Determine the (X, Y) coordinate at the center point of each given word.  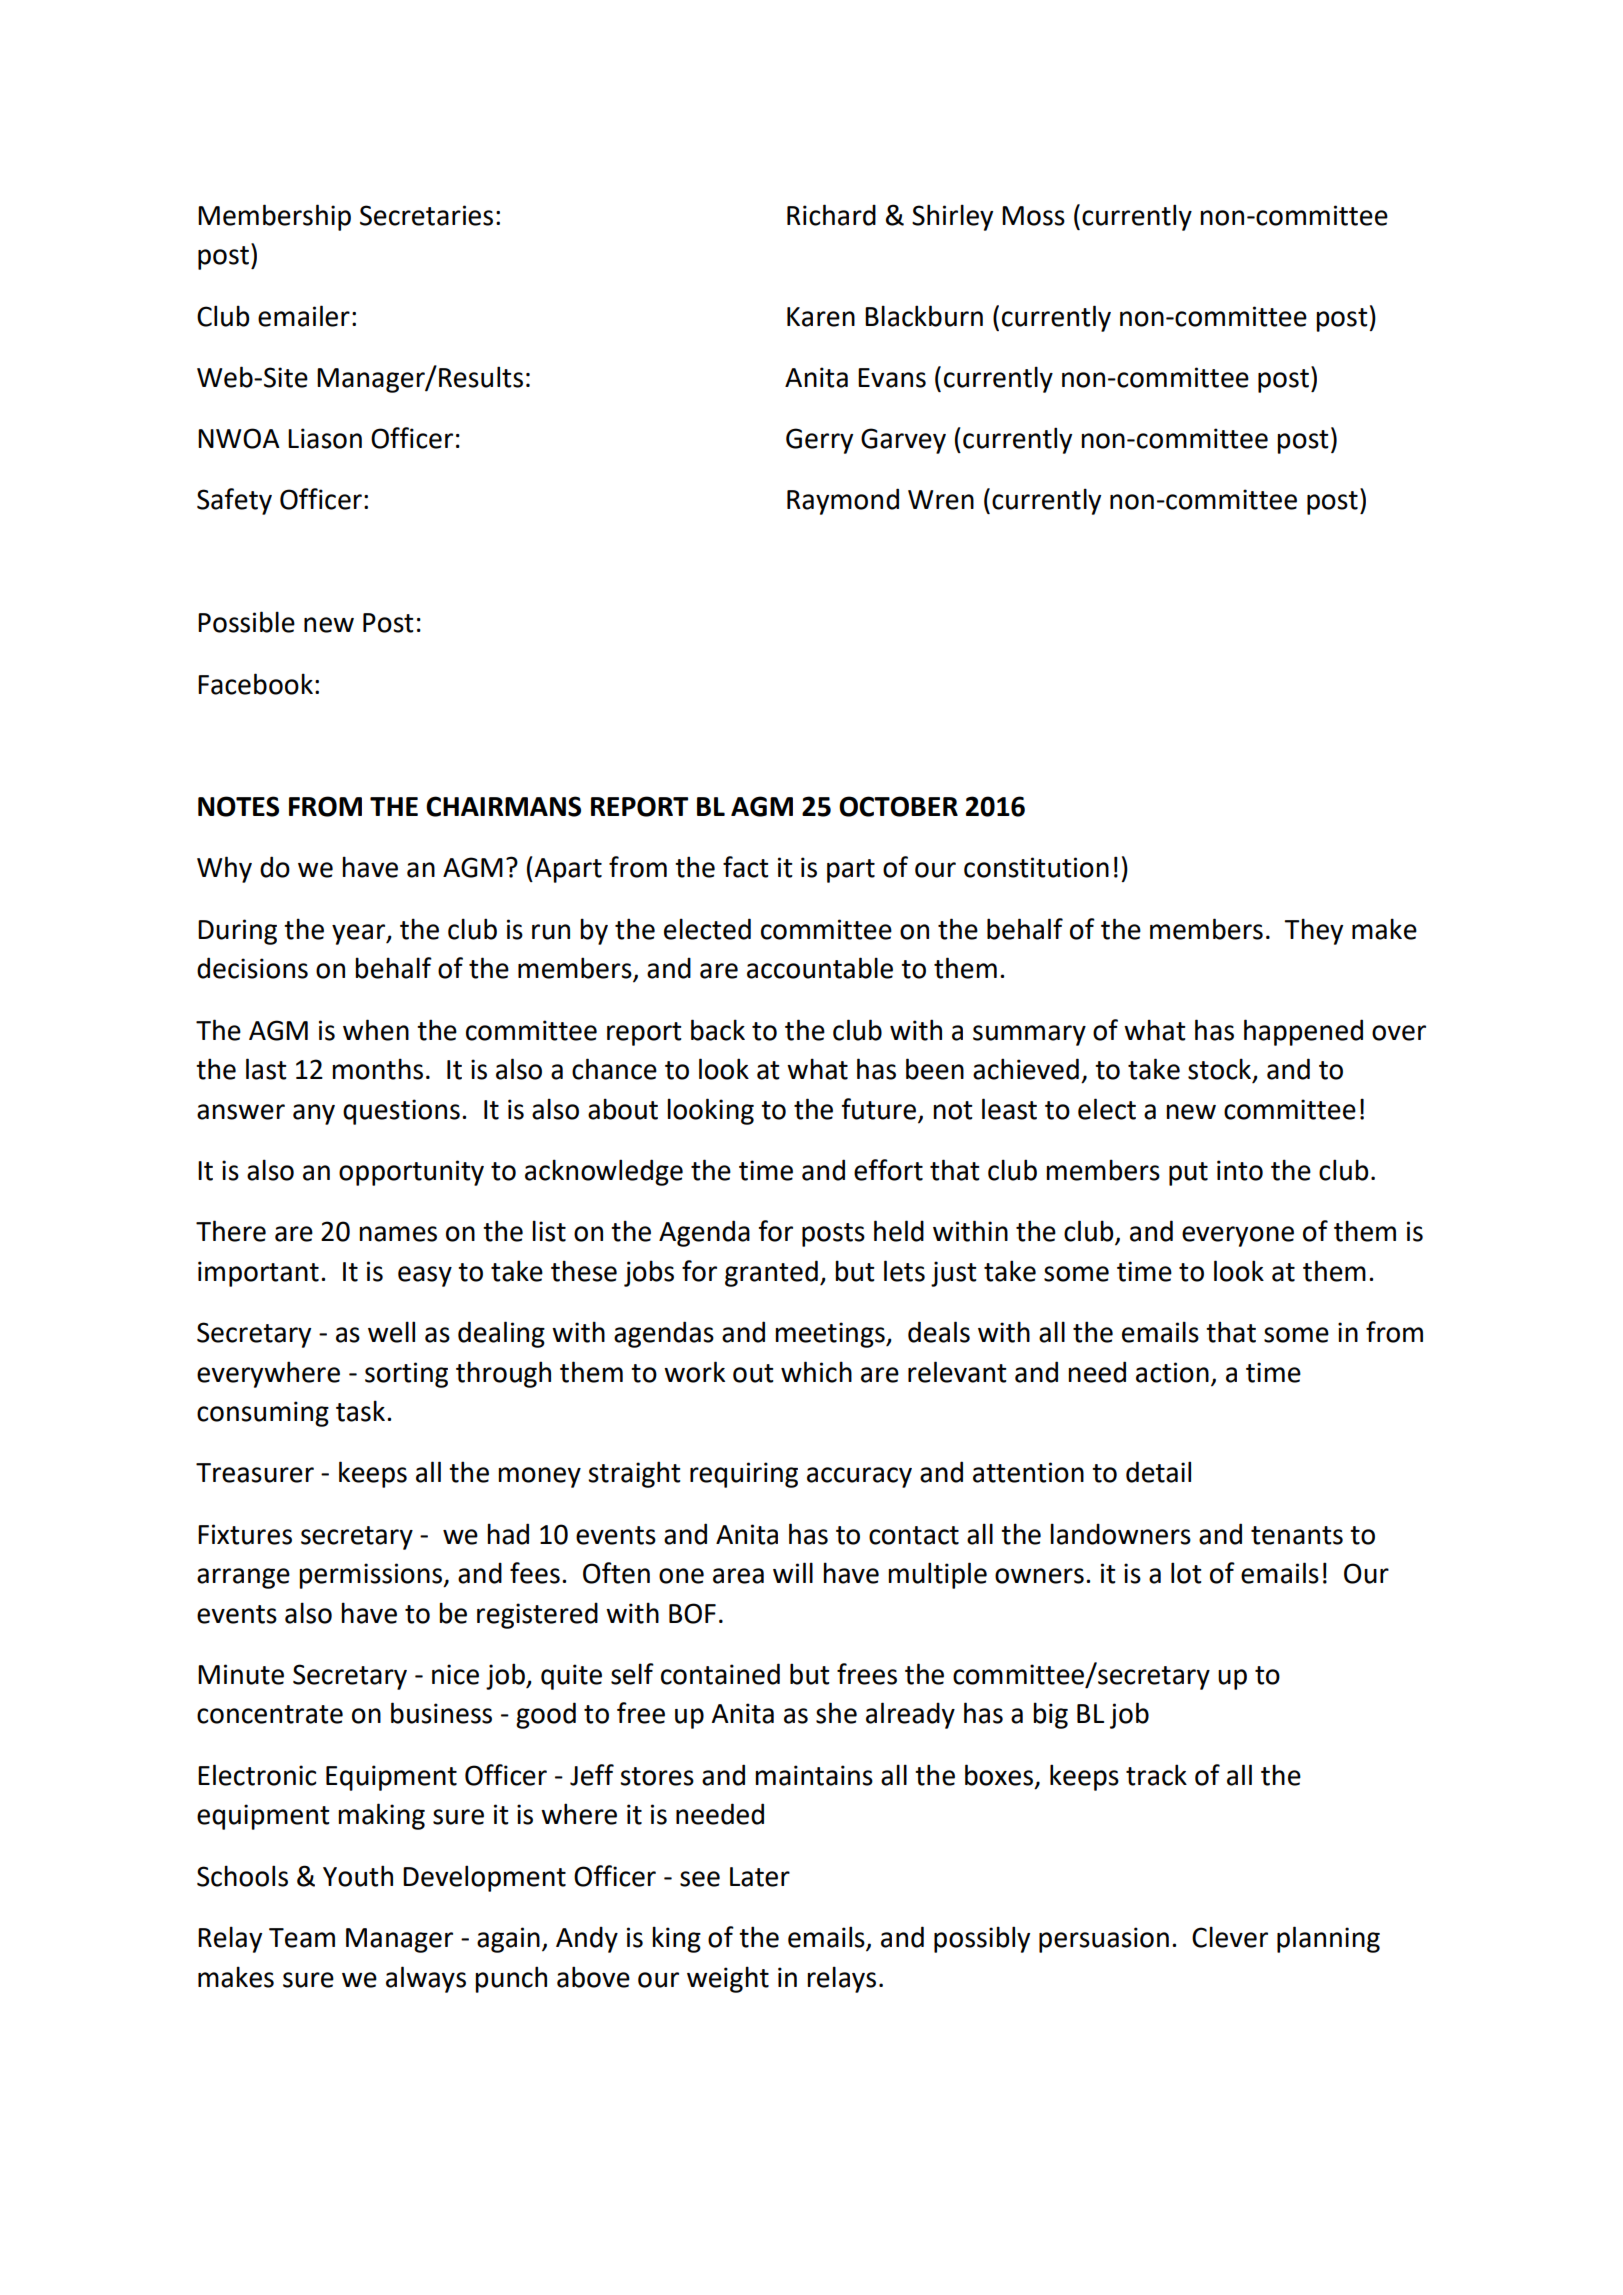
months (377, 1069)
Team (302, 1938)
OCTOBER (898, 806)
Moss (1033, 216)
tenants (1297, 1535)
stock (1221, 1070)
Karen (821, 317)
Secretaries (426, 215)
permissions (372, 1576)
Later (760, 1877)
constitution (1036, 867)
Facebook (255, 684)
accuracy (859, 1477)
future (879, 1109)
